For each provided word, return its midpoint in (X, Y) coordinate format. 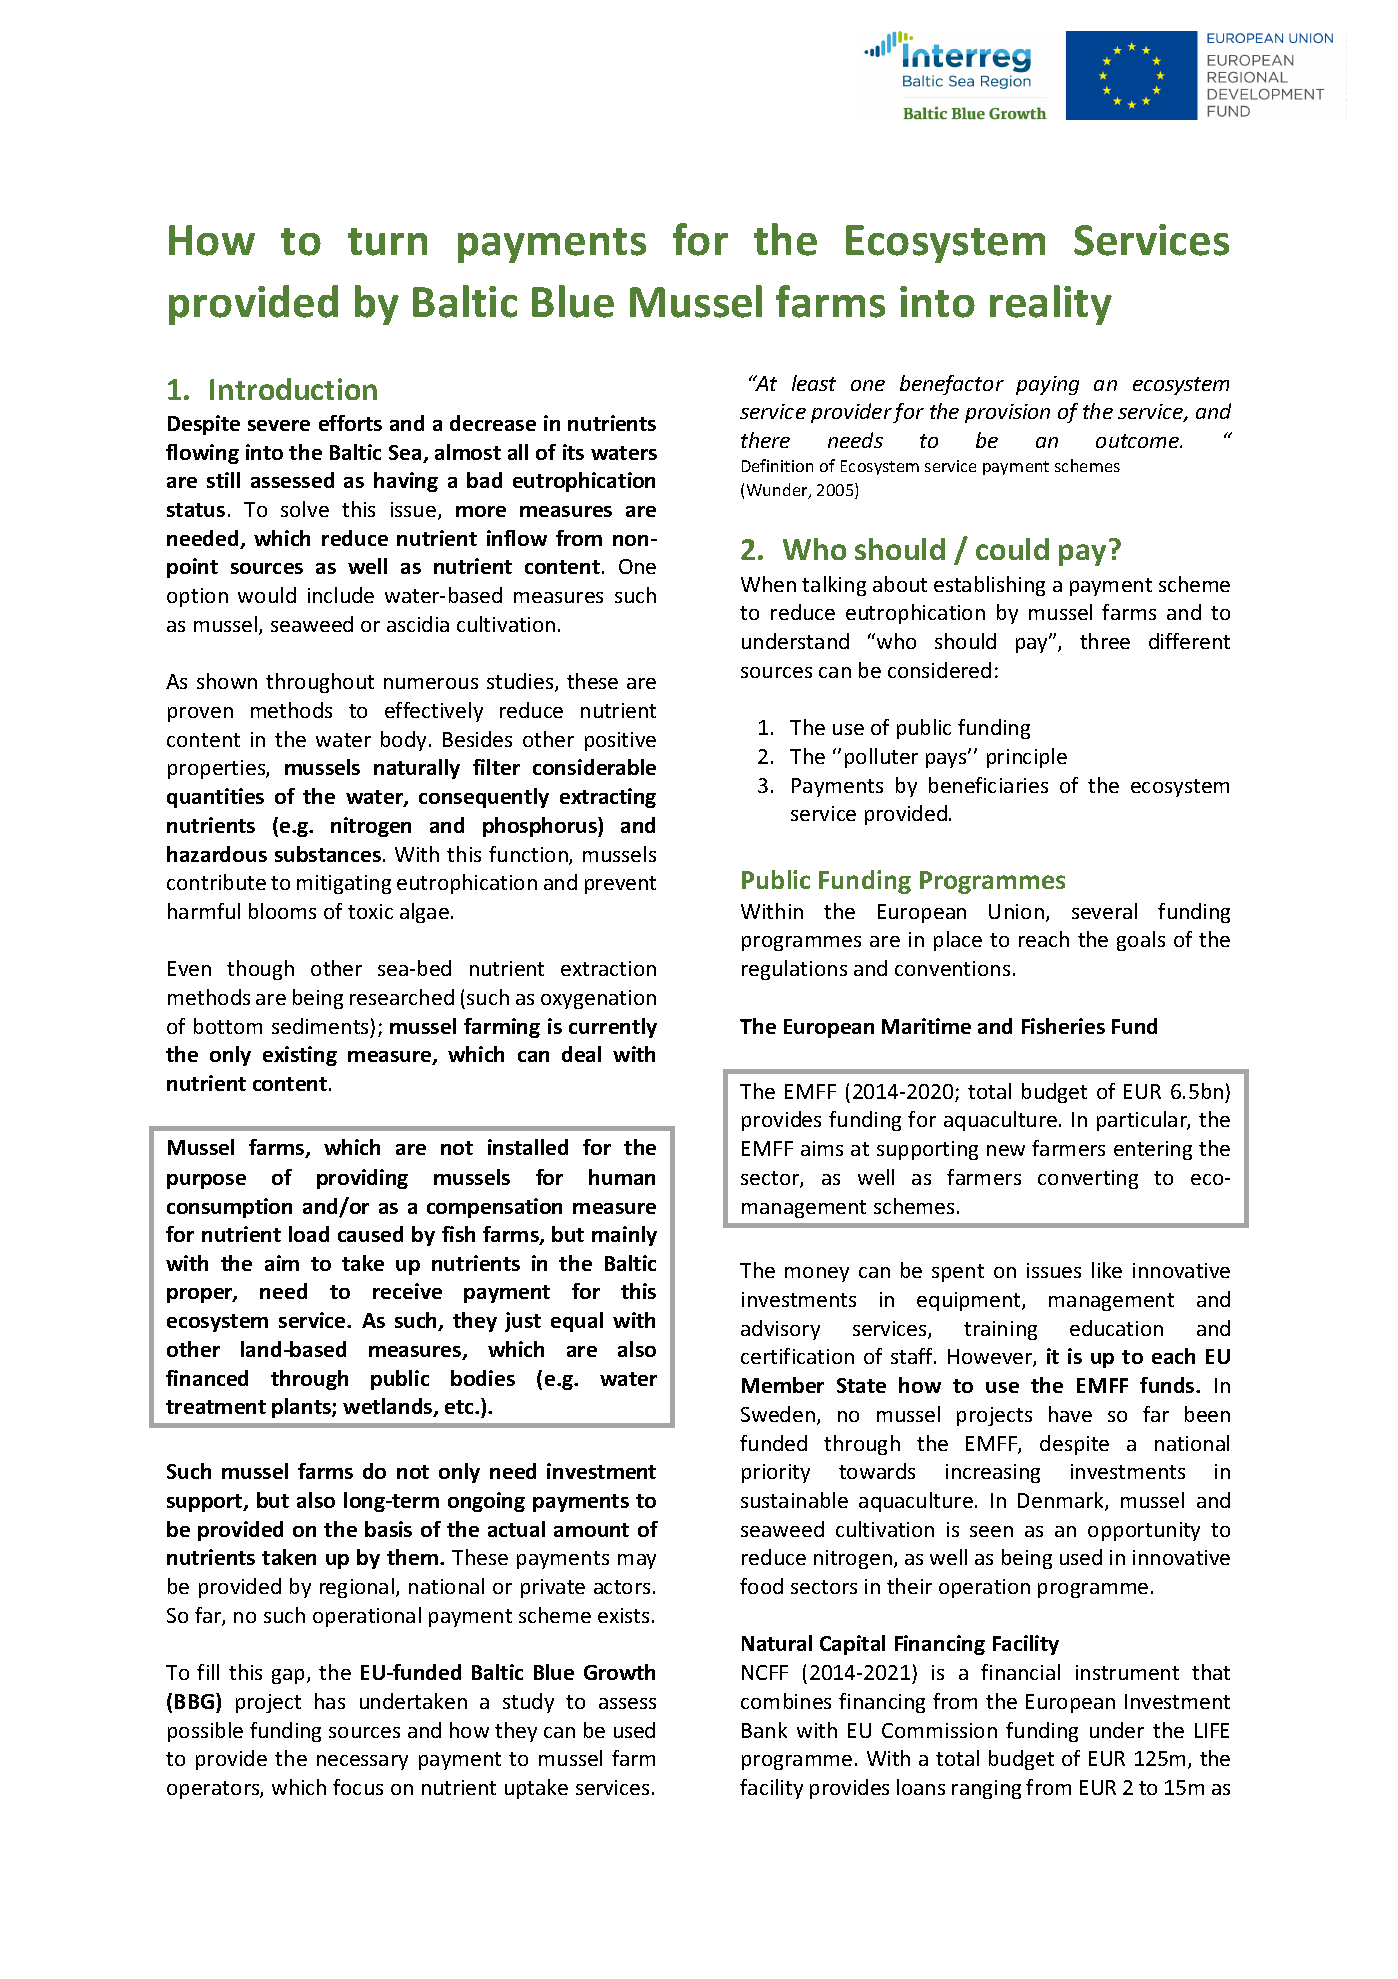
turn (387, 242)
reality (1051, 305)
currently (613, 1028)
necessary (362, 1762)
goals (1141, 941)
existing (300, 1056)
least (814, 383)
